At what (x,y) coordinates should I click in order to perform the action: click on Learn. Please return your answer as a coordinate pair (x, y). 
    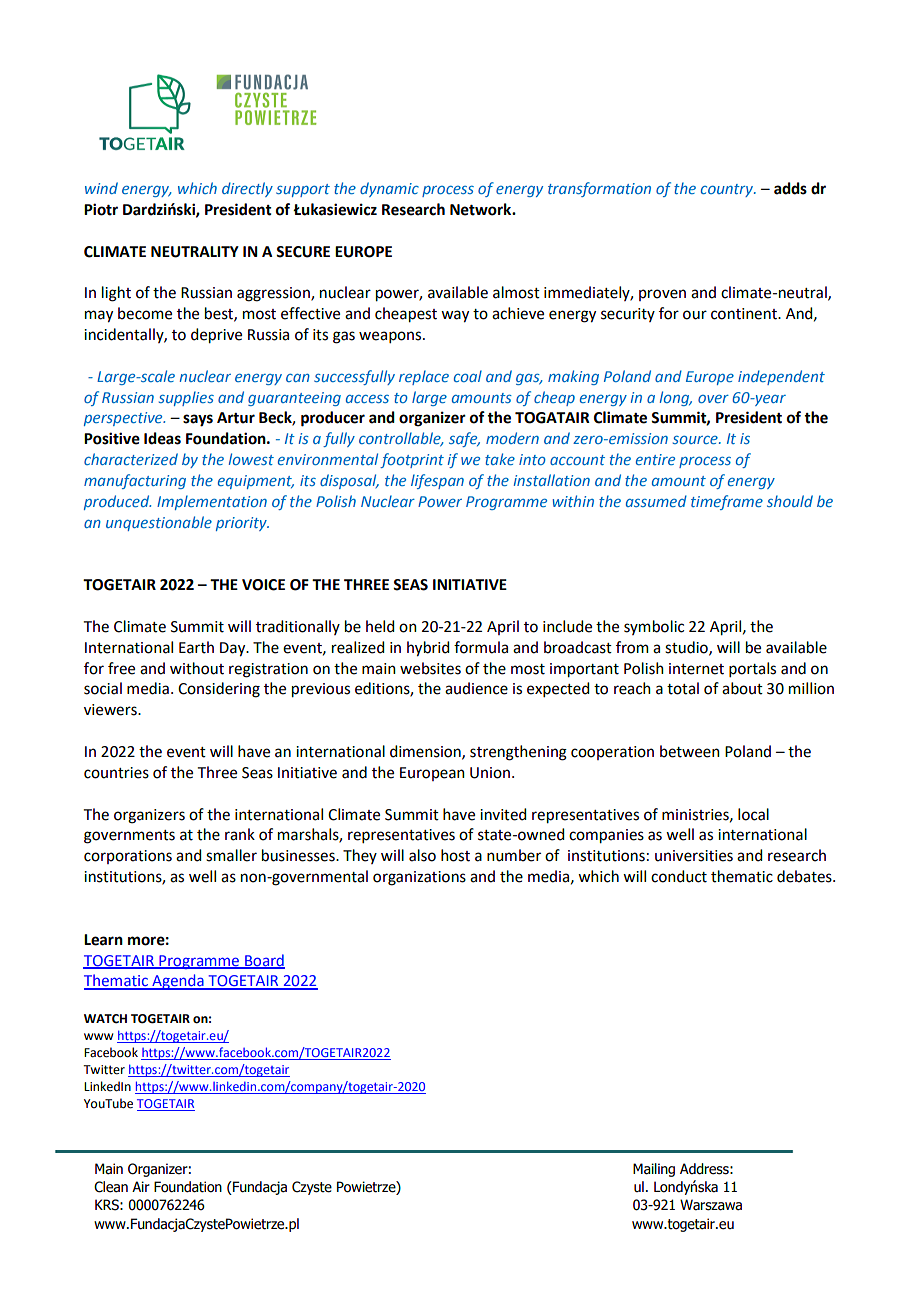
    Looking at the image, I should click on (103, 940).
